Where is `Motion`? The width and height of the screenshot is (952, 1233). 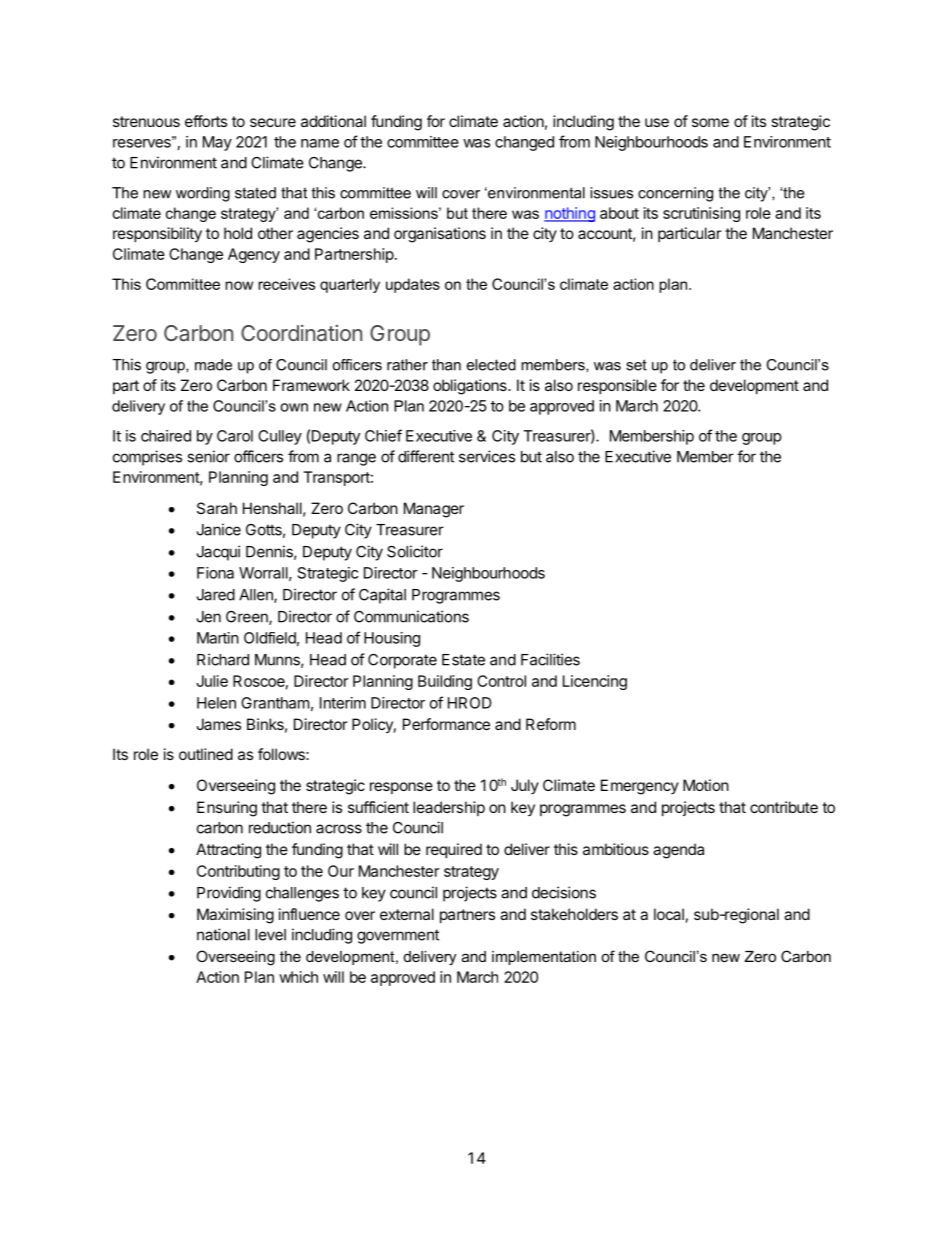 Motion is located at coordinates (706, 785).
